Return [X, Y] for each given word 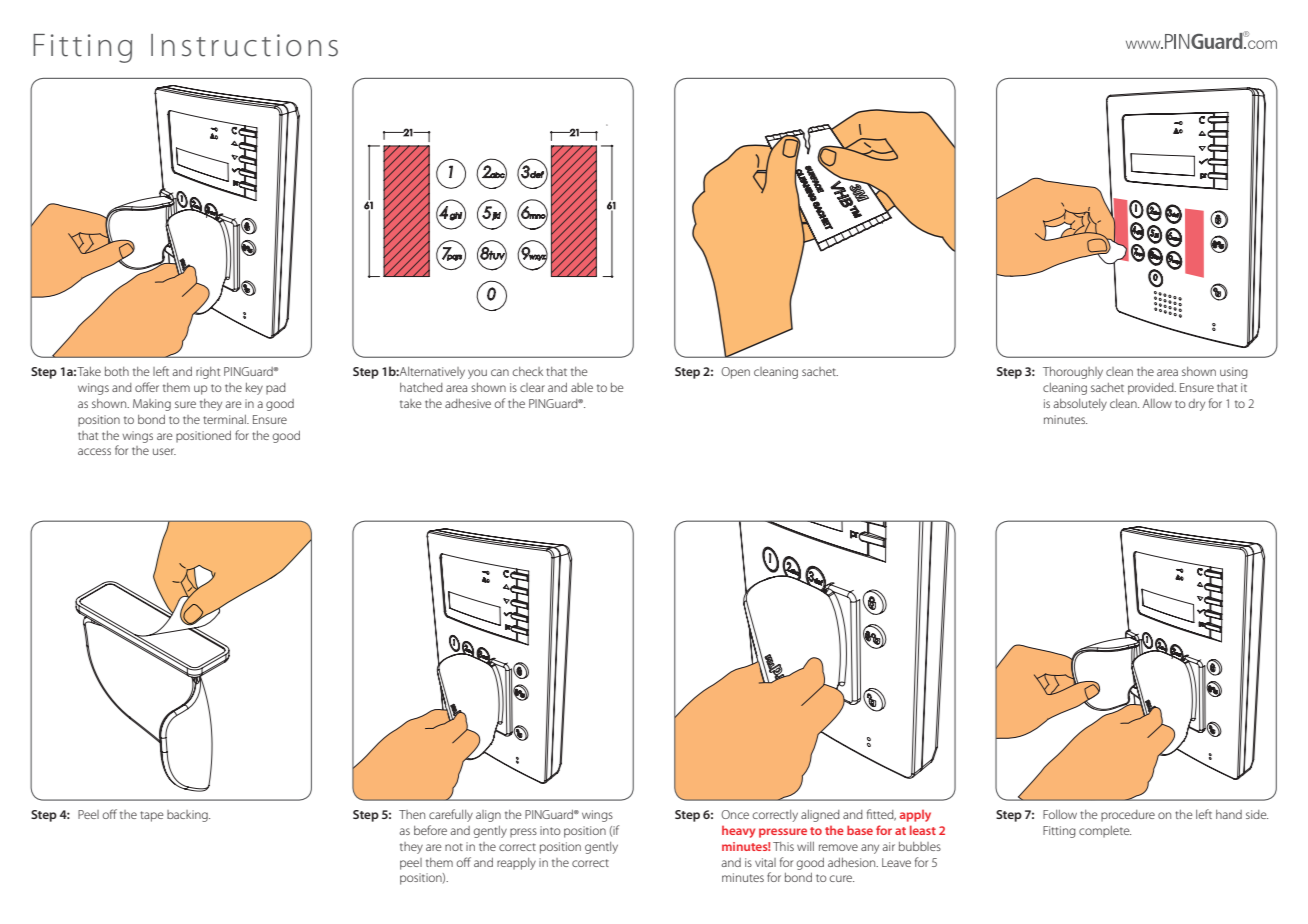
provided [1152, 389]
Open [735, 373]
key [254, 389]
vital [765, 862]
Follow [1060, 814]
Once [735, 814]
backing [188, 816]
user [164, 451]
